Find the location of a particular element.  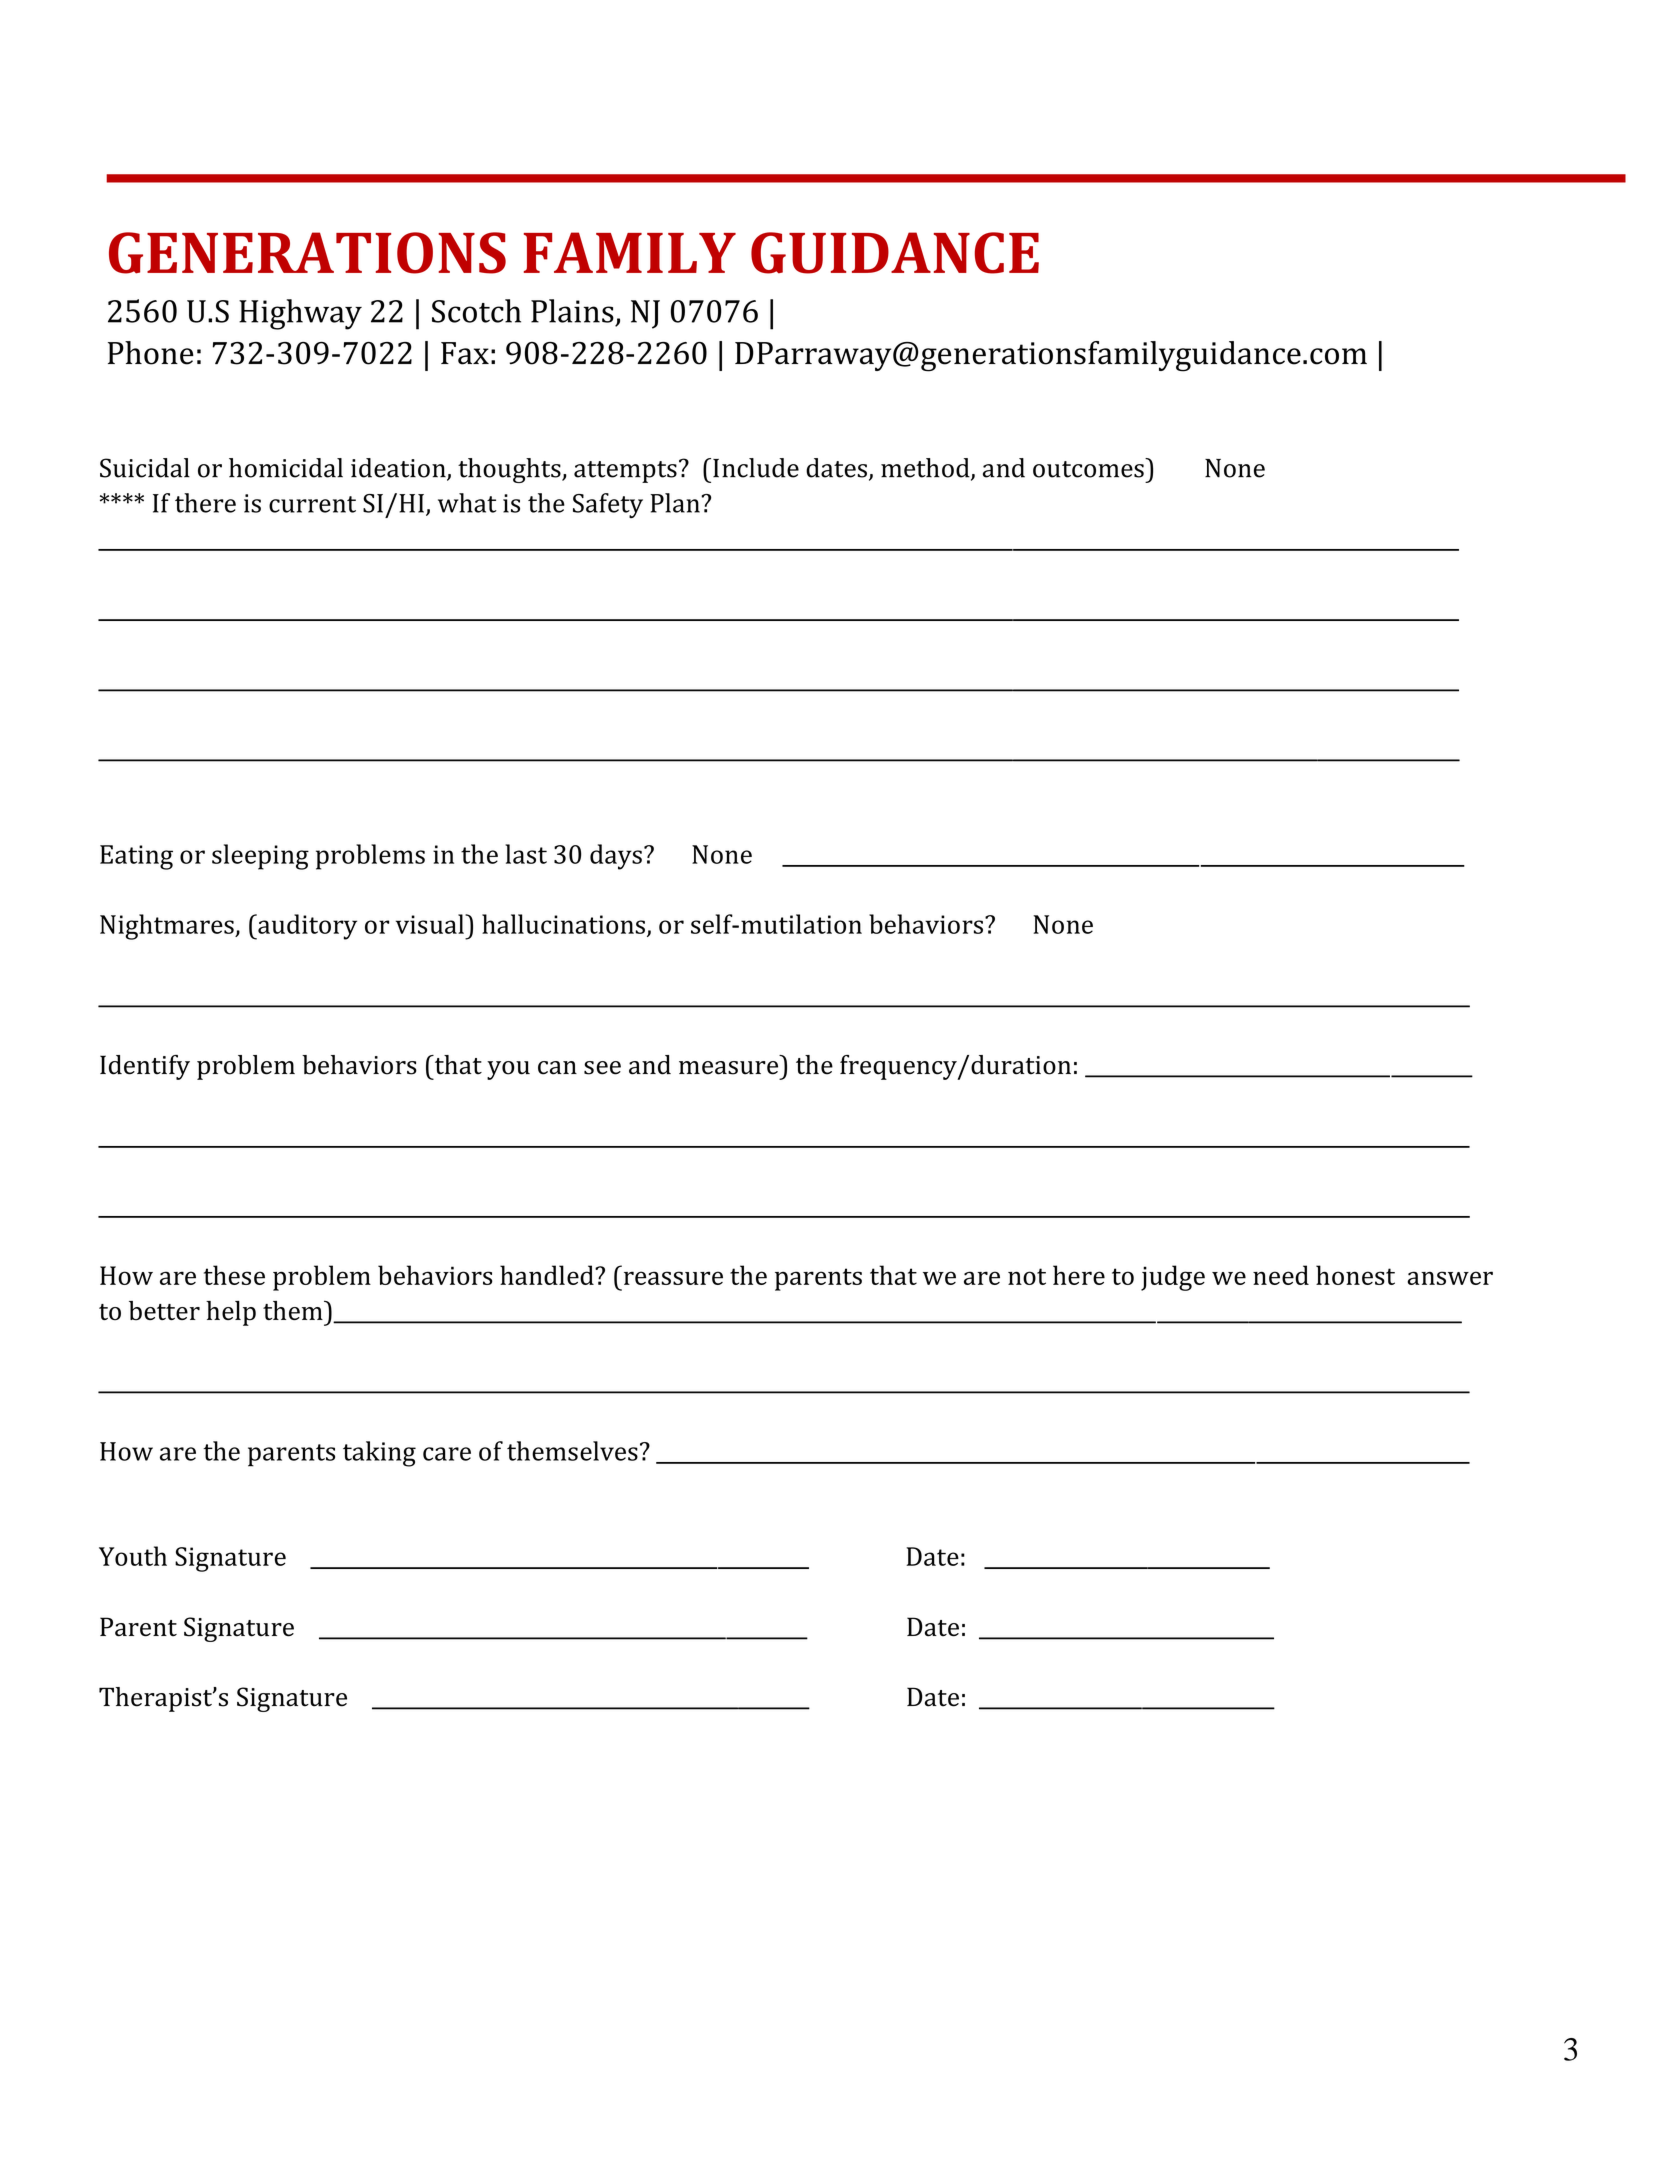

taking is located at coordinates (379, 1454).
